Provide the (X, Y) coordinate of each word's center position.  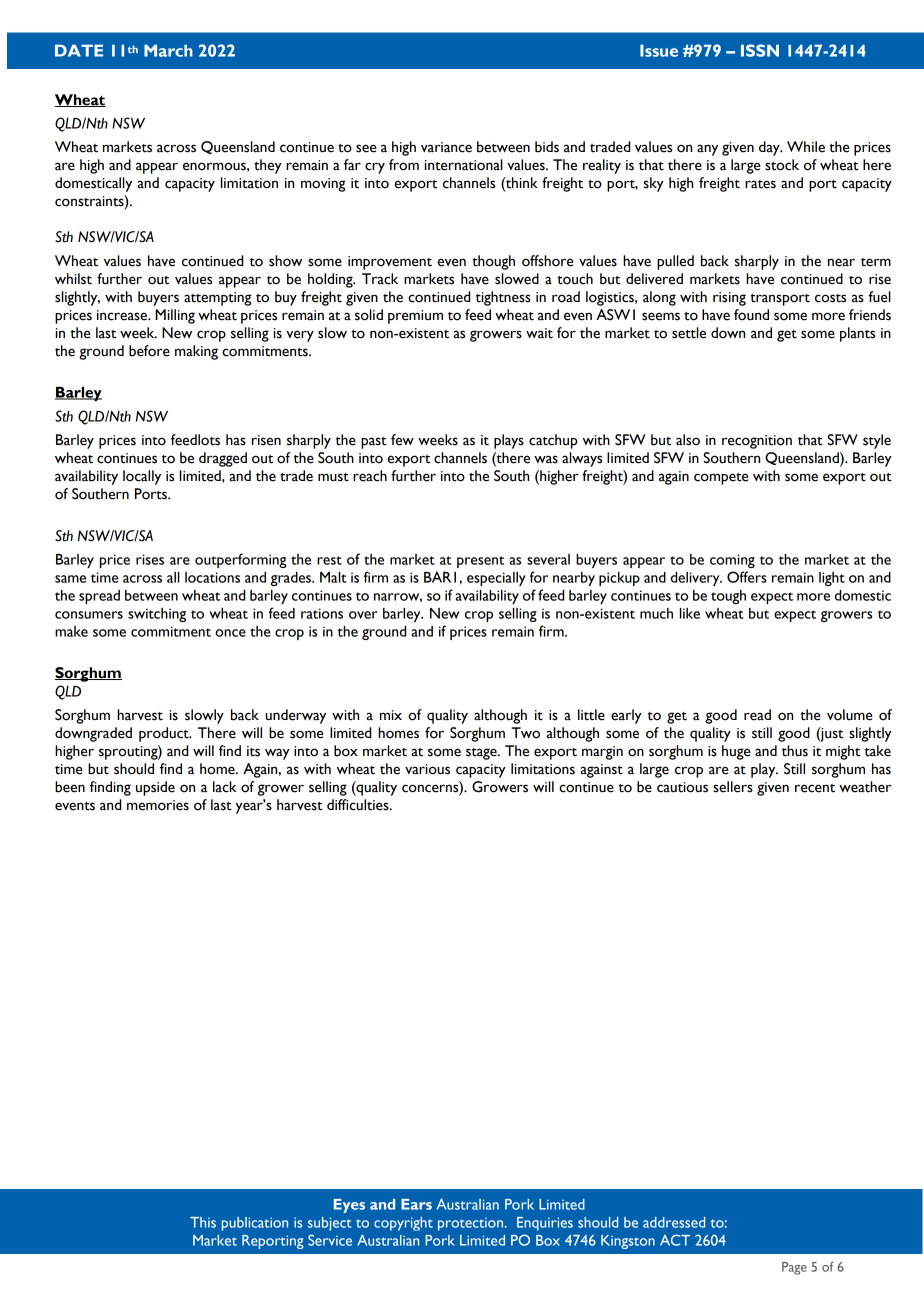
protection (470, 1224)
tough (728, 597)
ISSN (760, 50)
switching (157, 615)
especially (496, 579)
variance (446, 147)
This (203, 1222)
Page (794, 1268)
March (168, 50)
